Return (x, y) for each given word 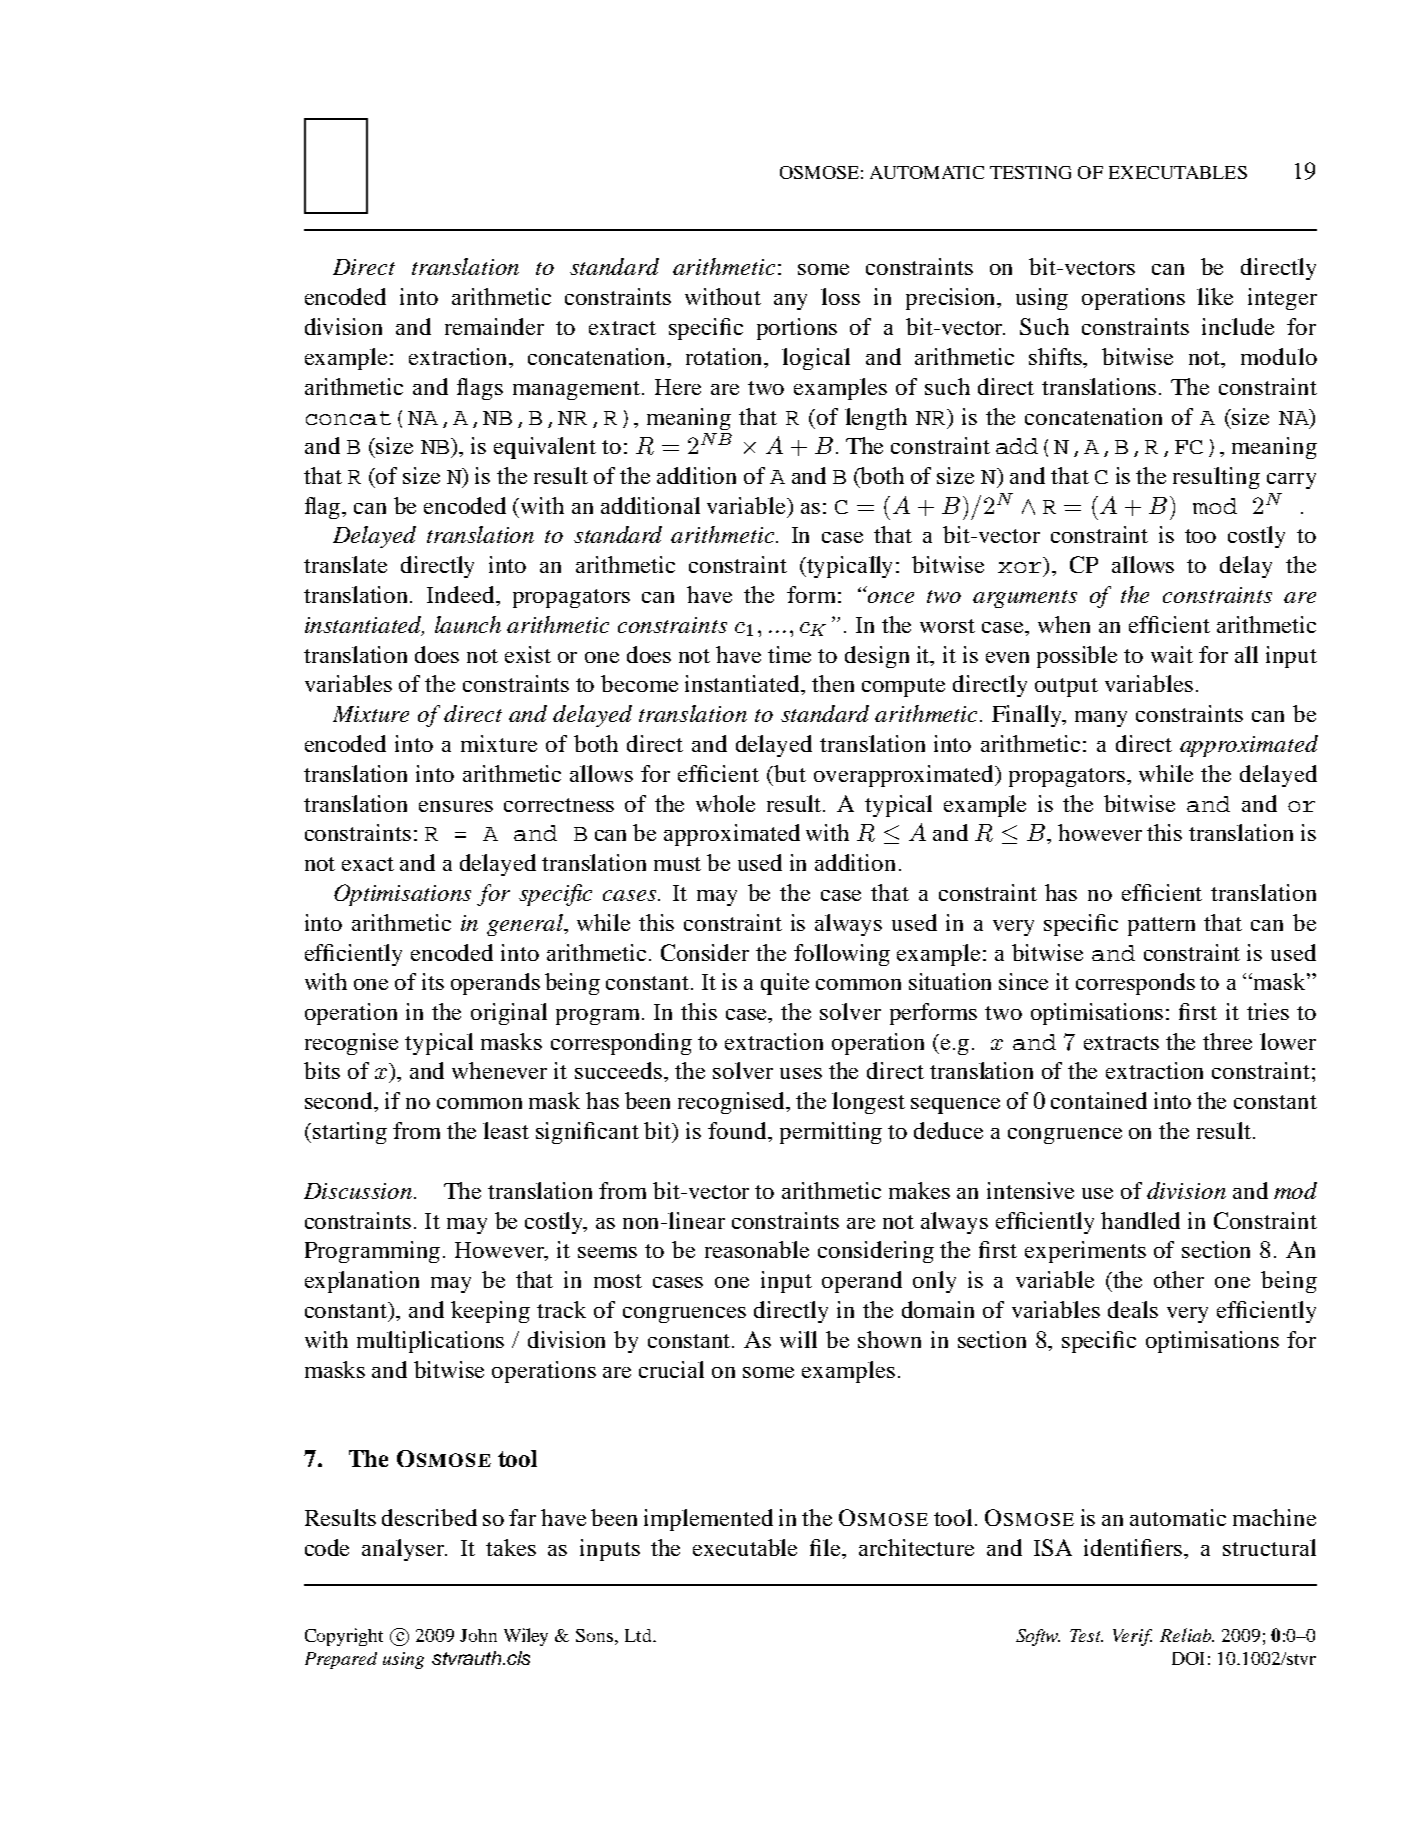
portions (797, 329)
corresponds (1135, 984)
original (509, 1014)
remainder (494, 326)
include (1238, 326)
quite (785, 984)
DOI (1188, 1658)
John (478, 1635)
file (826, 1547)
